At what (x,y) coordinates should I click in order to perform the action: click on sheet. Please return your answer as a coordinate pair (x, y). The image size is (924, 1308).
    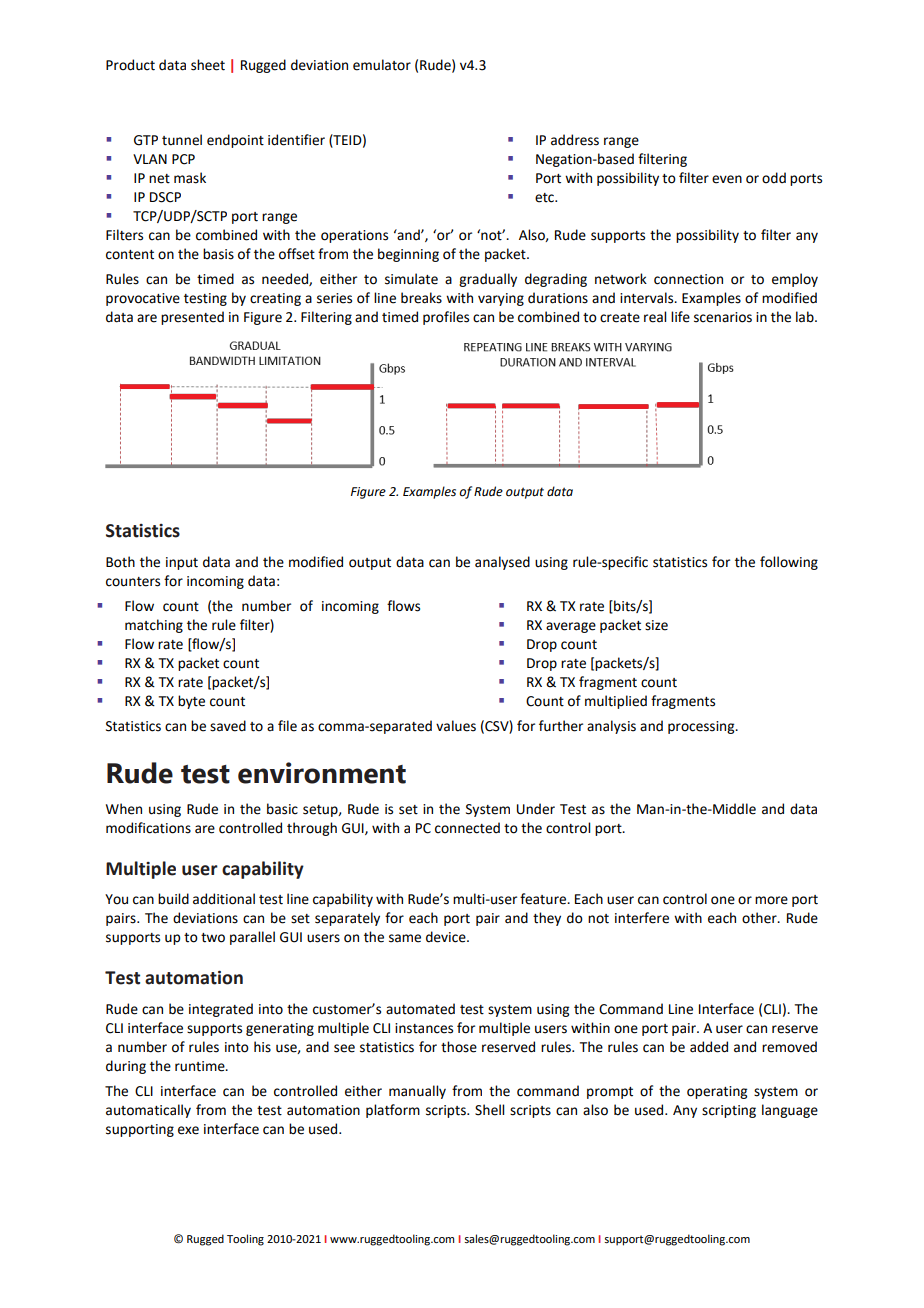
    Looking at the image, I should click on (208, 65).
